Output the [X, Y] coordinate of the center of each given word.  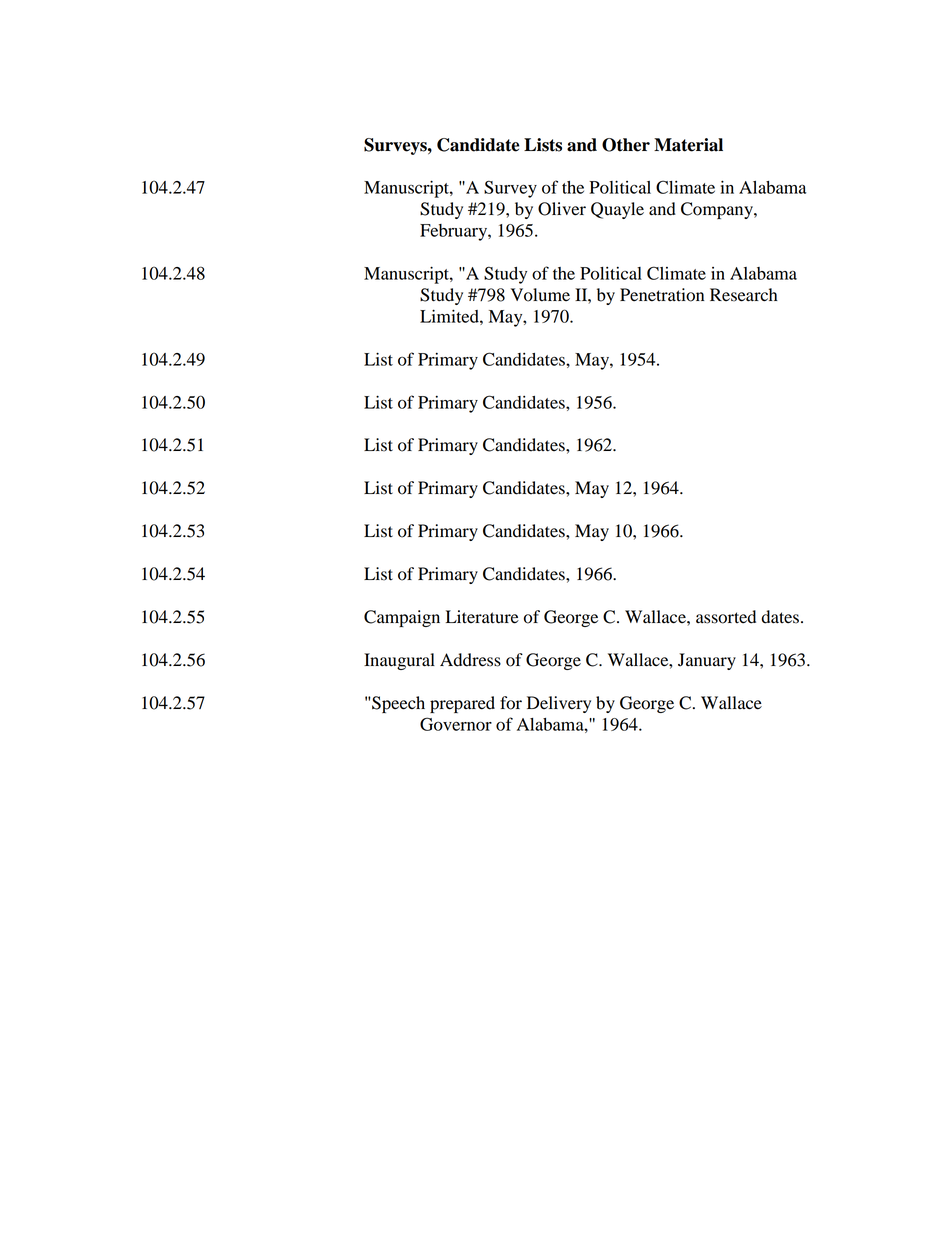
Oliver [562, 209]
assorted [726, 617]
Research [744, 295]
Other [626, 145]
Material [688, 145]
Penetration [662, 295]
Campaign [402, 618]
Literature [482, 617]
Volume [540, 295]
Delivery [559, 704]
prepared [462, 704]
